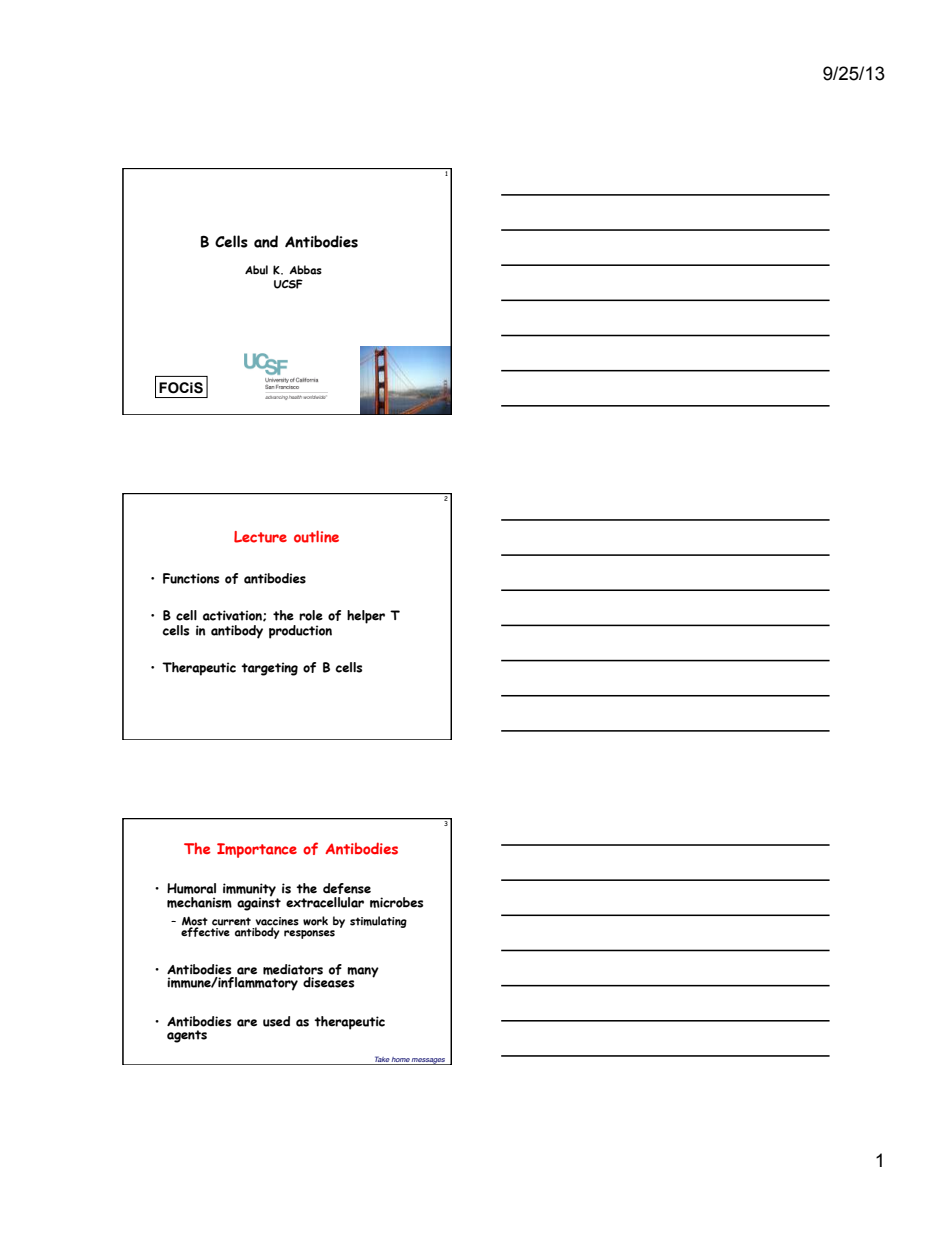 The width and height of the screenshot is (952, 1233). I want to click on outline, so click(316, 536).
